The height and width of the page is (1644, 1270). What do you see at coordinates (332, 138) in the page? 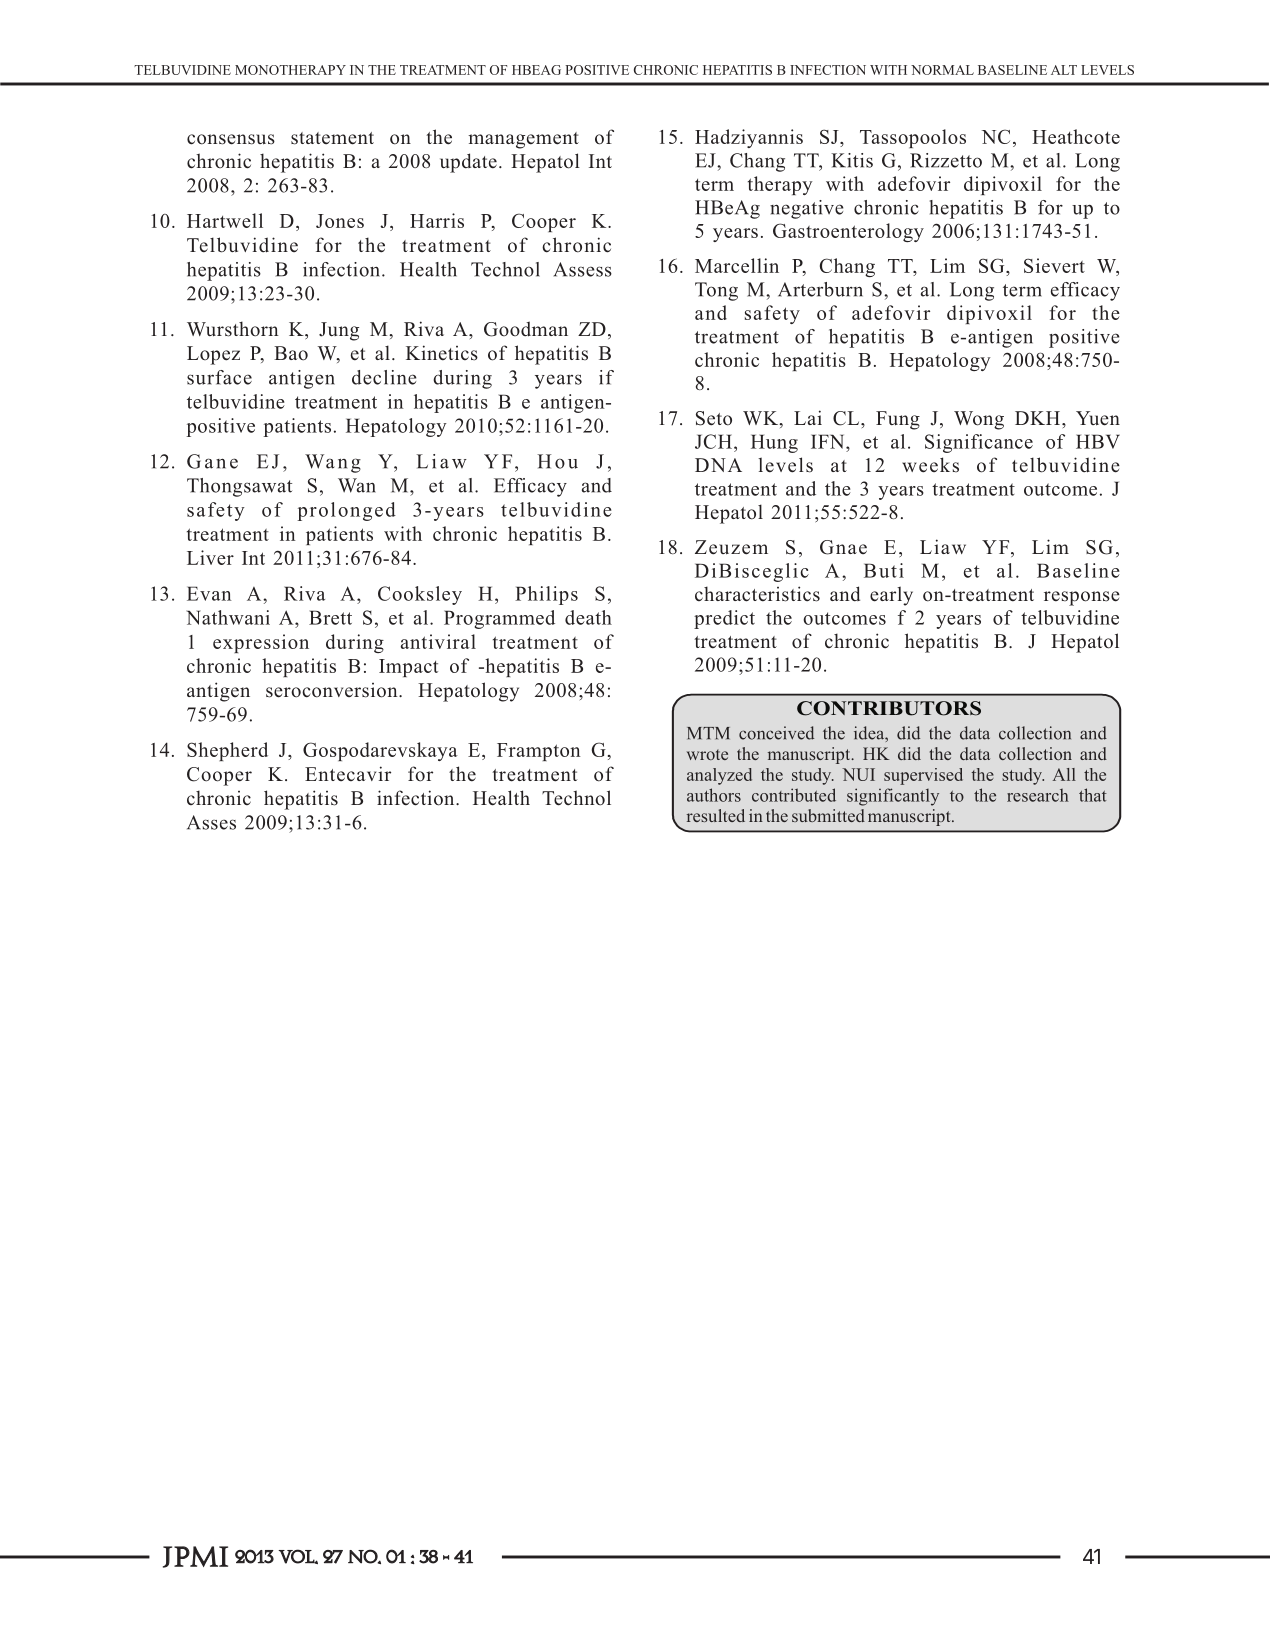
I see `statement` at bounding box center [332, 138].
